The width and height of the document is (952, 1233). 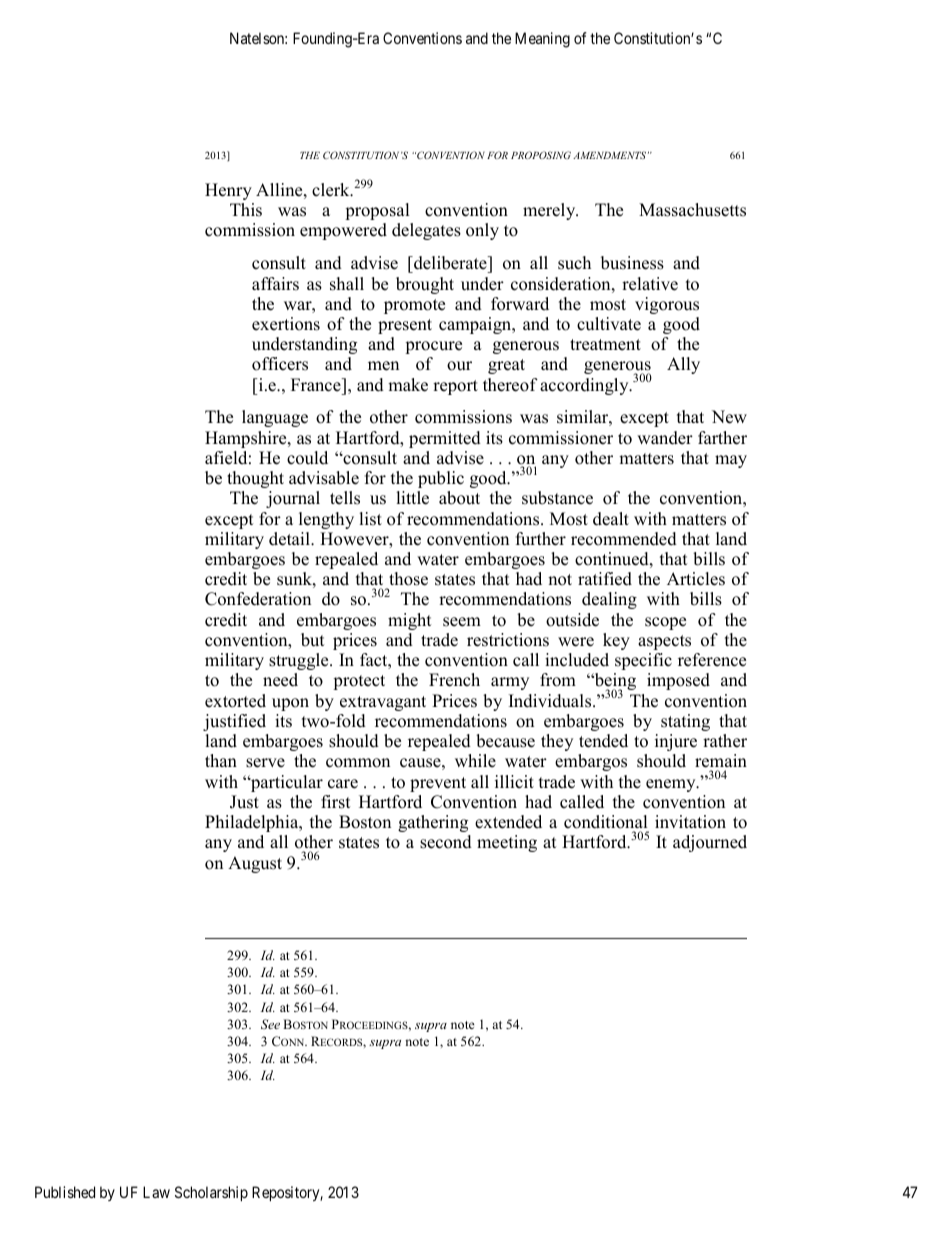 I want to click on second, so click(x=446, y=842).
